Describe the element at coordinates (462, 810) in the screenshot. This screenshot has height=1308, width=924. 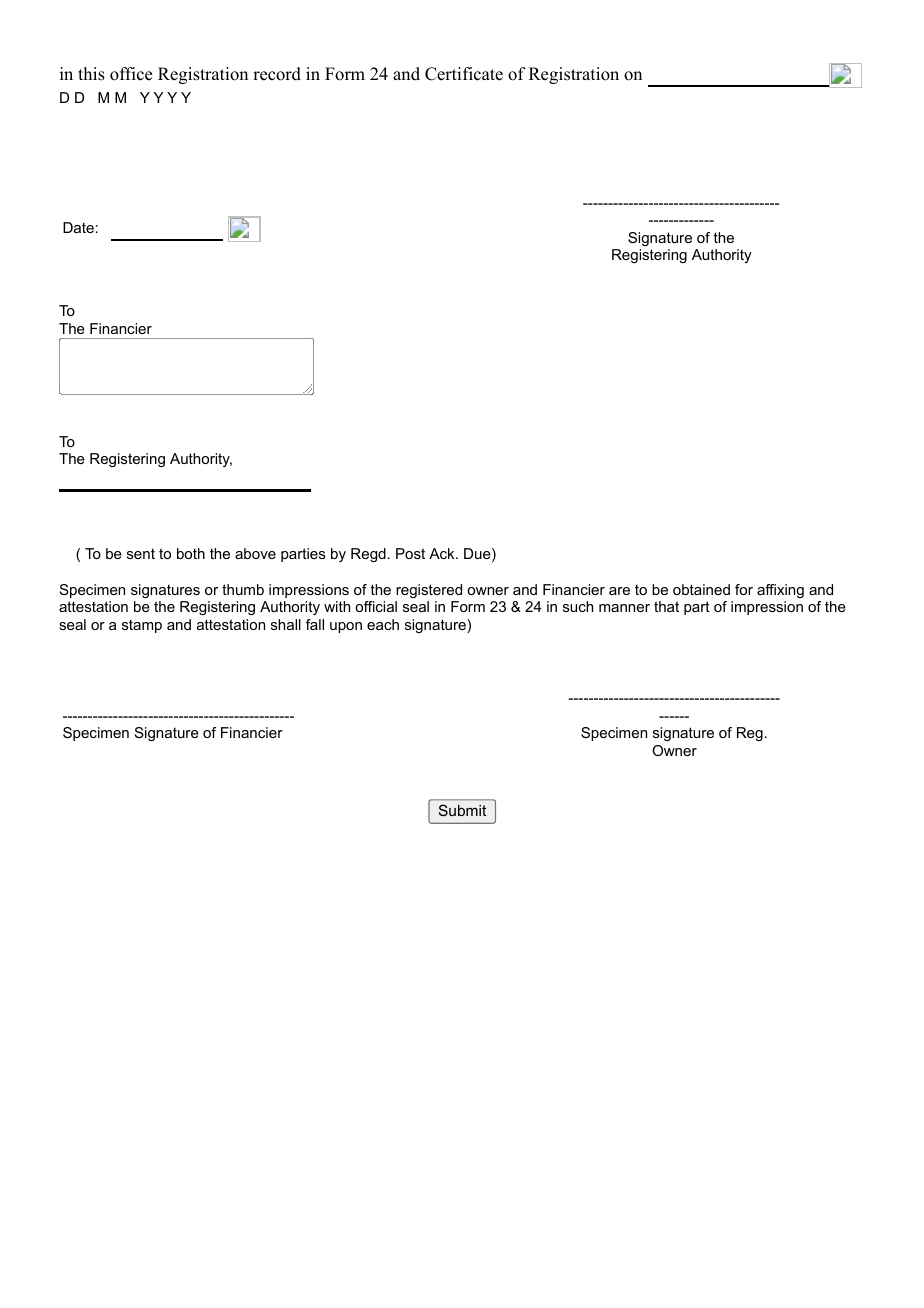
I see `Submit` at that location.
